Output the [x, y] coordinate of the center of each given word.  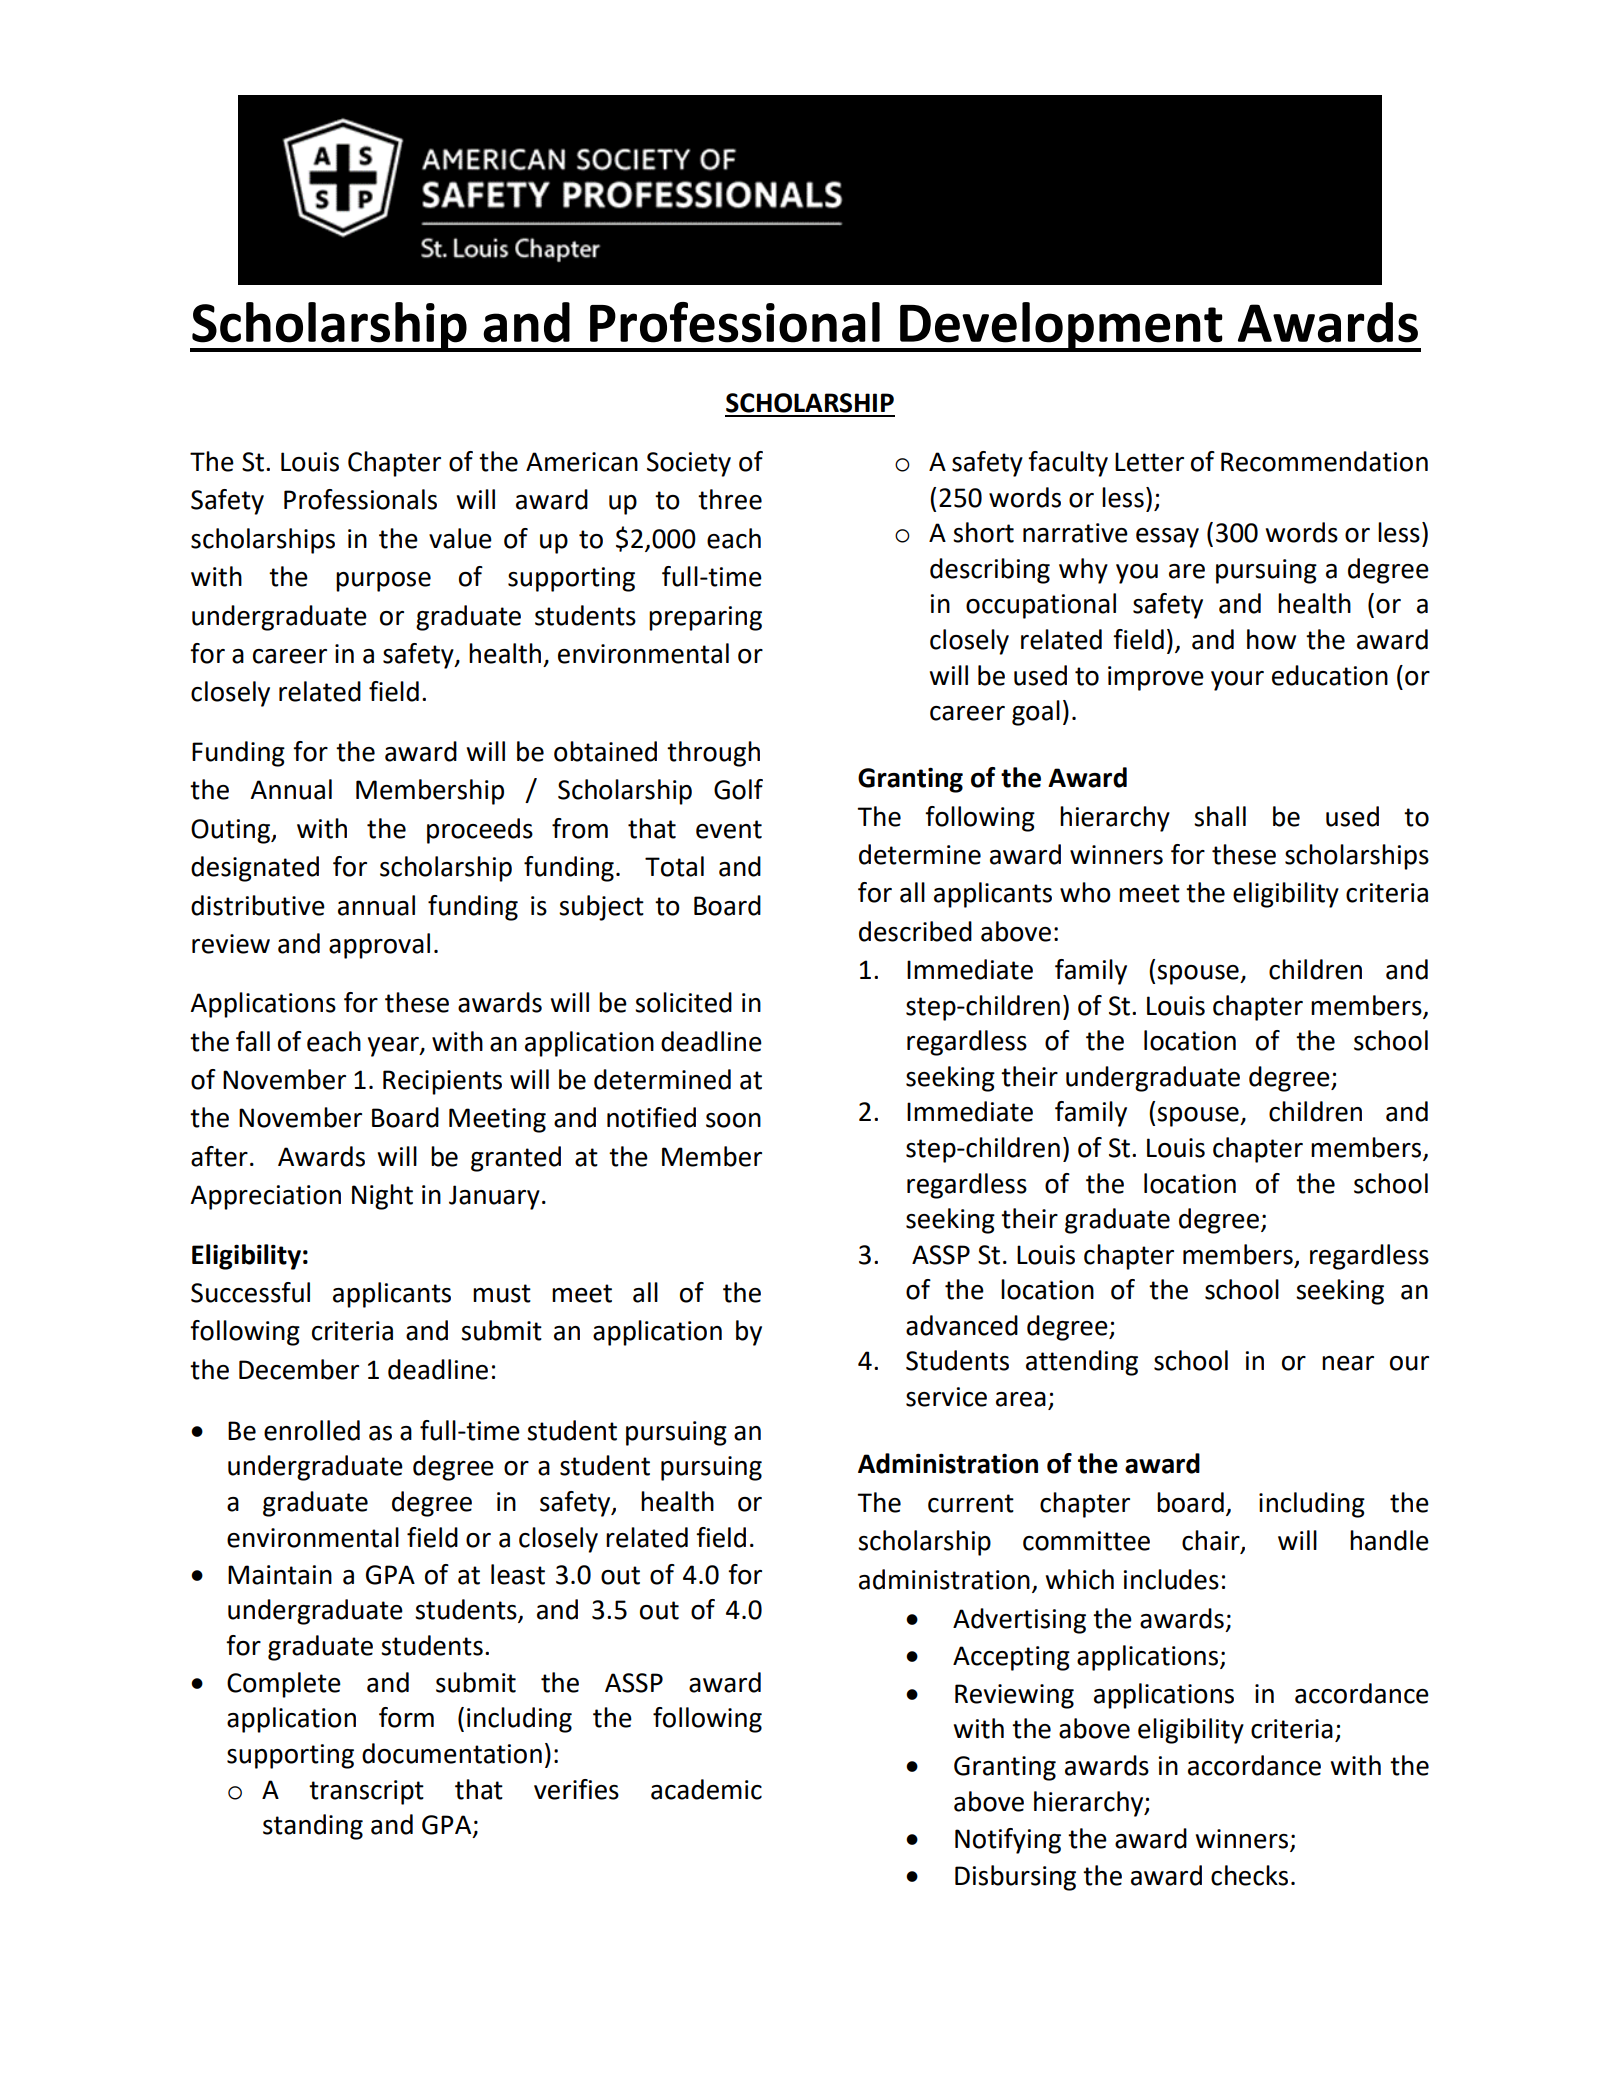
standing [313, 1827]
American [582, 462]
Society [689, 464]
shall [1220, 816]
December [299, 1369]
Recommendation [1324, 461]
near [1348, 1363]
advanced [962, 1325]
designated [255, 869]
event [729, 829]
